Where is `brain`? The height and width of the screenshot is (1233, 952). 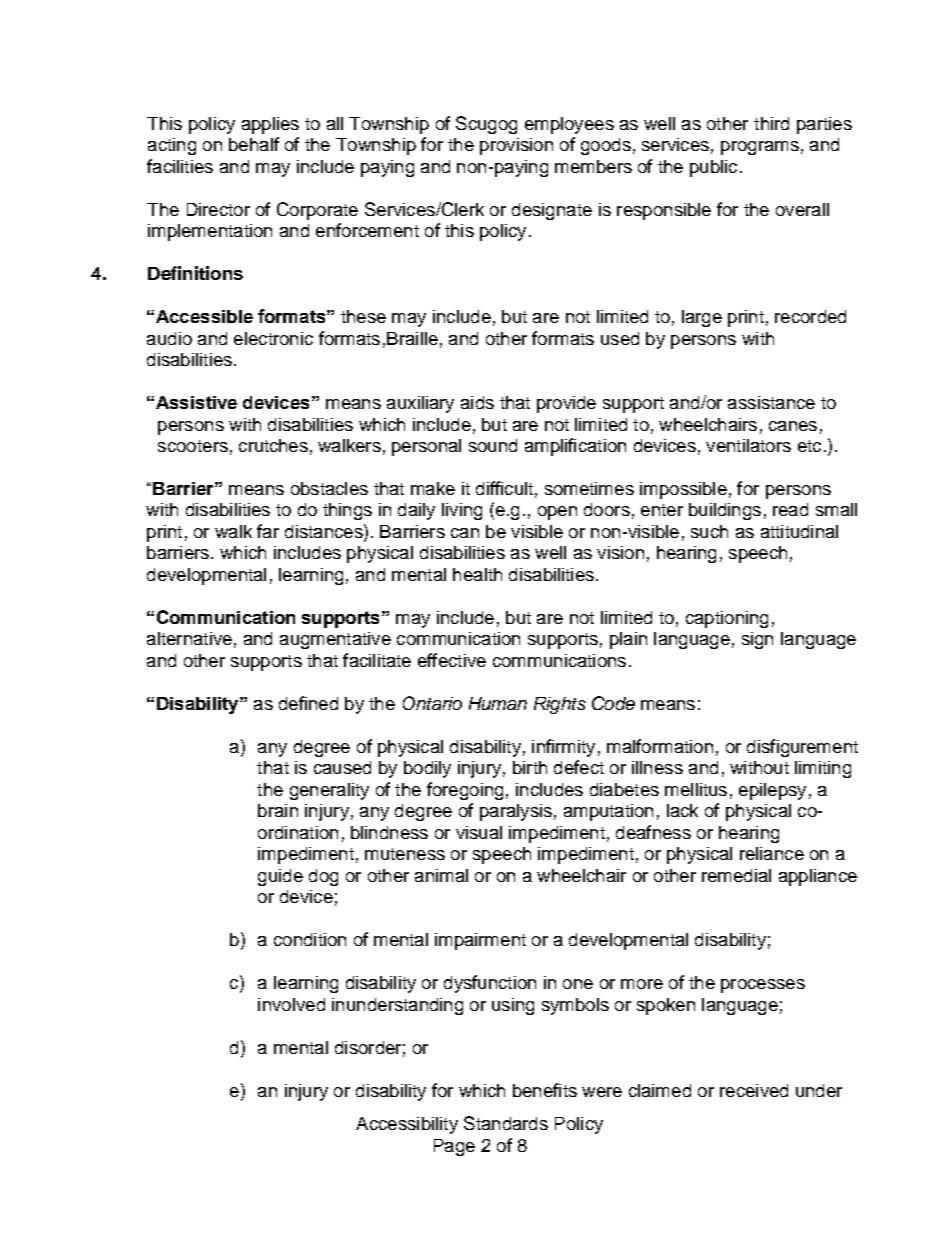
brain is located at coordinates (278, 810).
